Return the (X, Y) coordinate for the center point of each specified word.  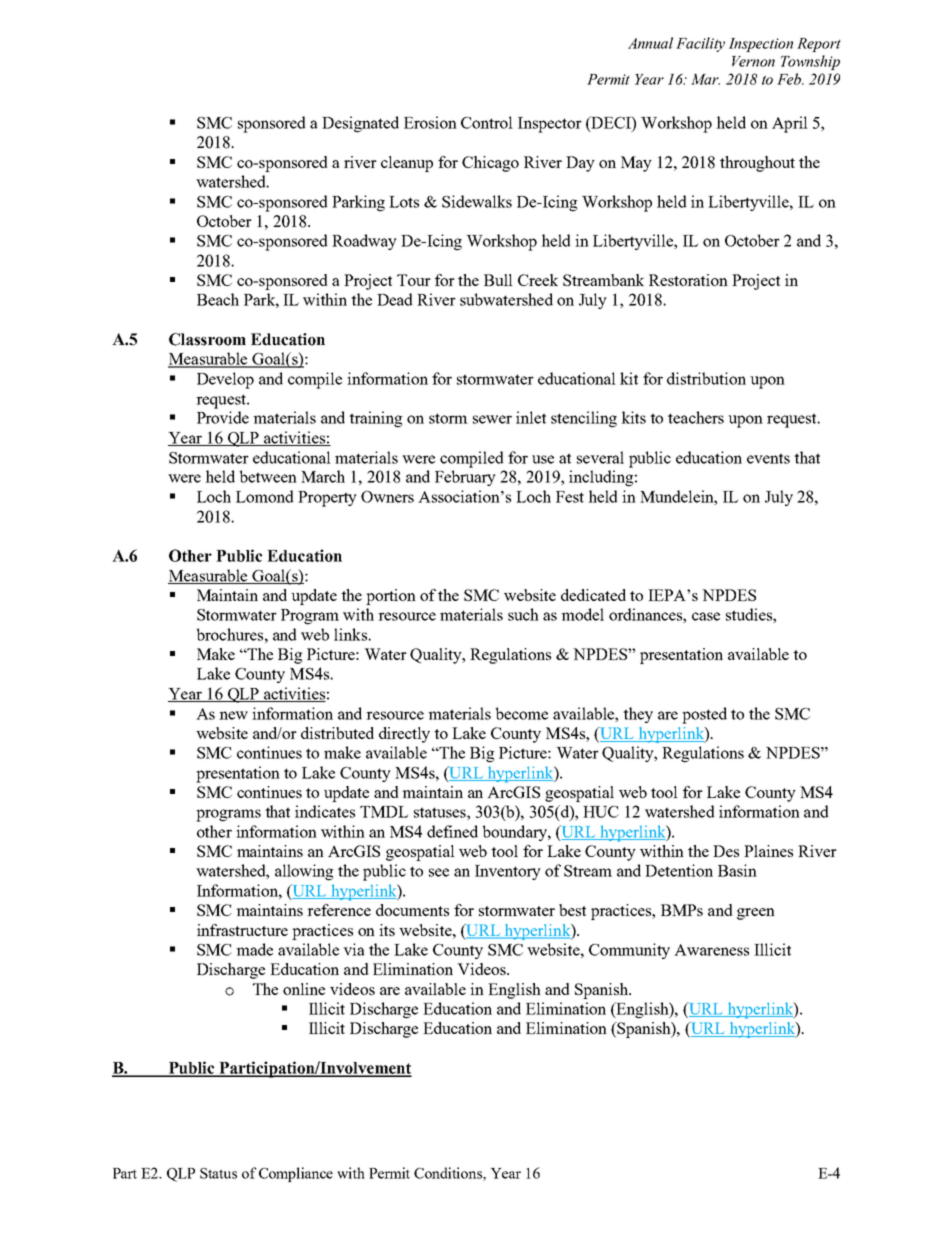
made (254, 949)
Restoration (688, 280)
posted (704, 715)
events (768, 458)
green (756, 914)
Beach (218, 299)
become (521, 713)
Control (487, 122)
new (233, 715)
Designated (360, 124)
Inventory (508, 872)
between (268, 476)
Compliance (296, 1174)
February (465, 478)
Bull (498, 280)
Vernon (753, 61)
